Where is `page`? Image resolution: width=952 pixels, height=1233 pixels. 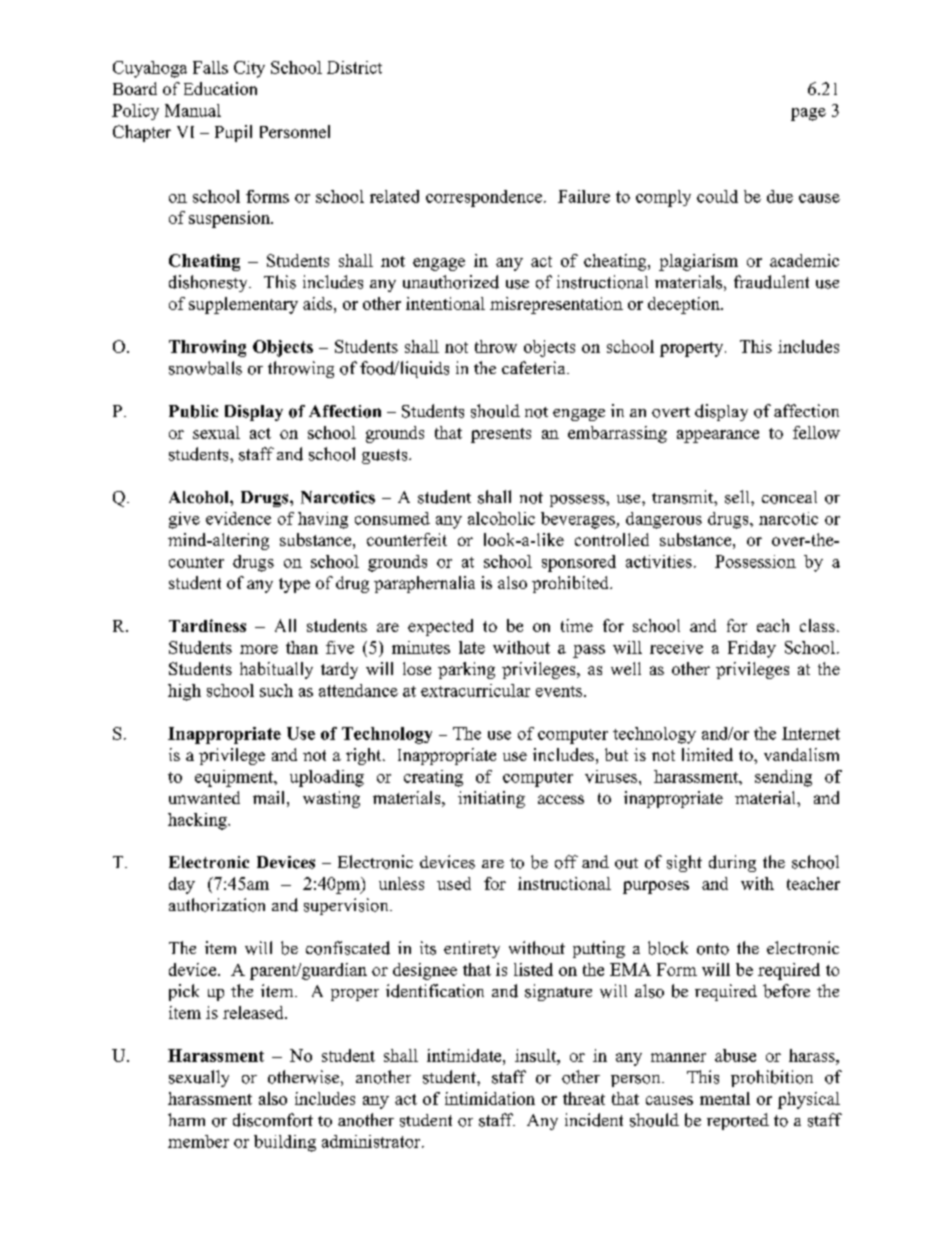
page is located at coordinates (808, 114).
